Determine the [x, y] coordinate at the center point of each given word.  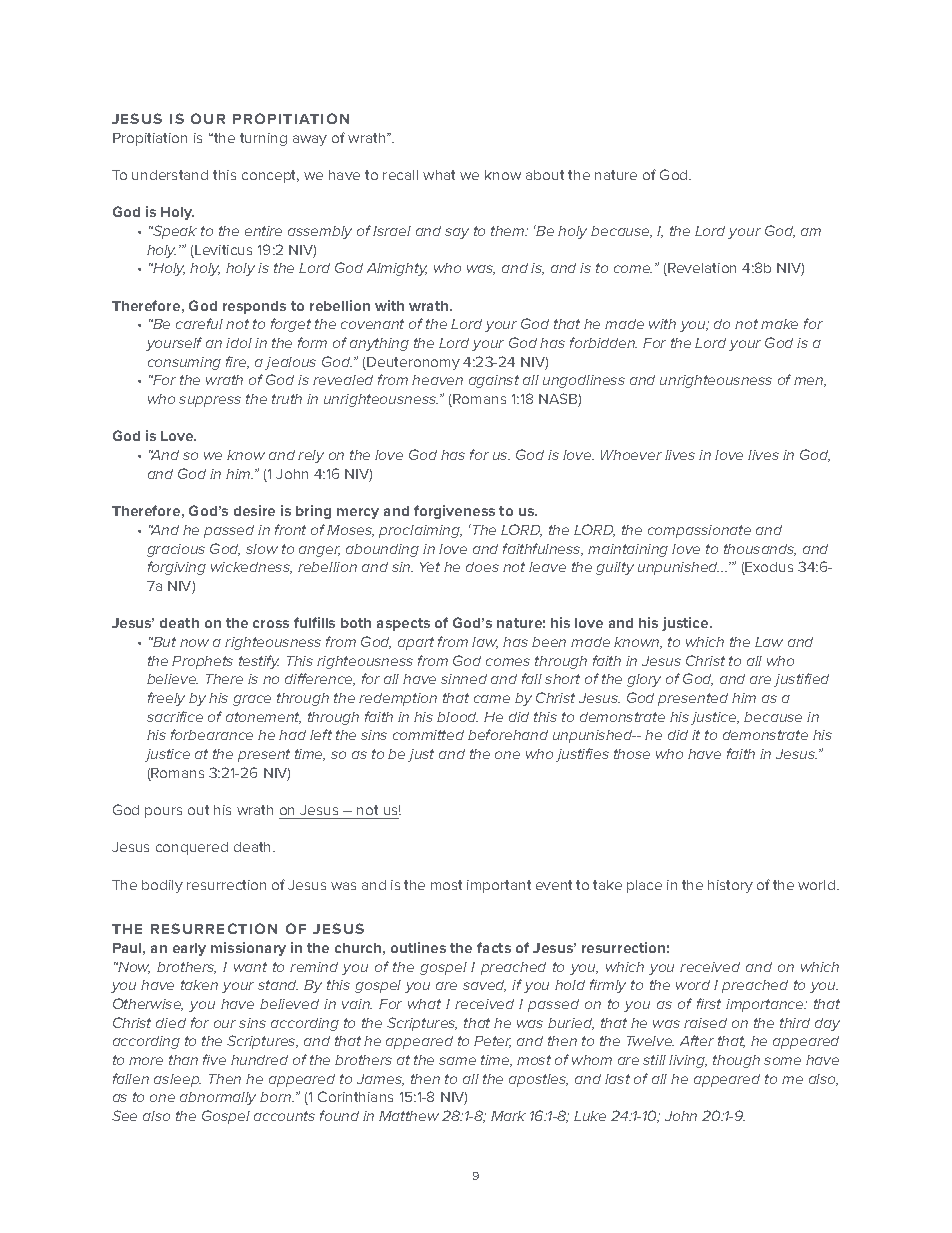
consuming [184, 363]
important [499, 886]
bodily [162, 886]
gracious [176, 550]
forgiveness [454, 512]
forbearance [212, 734]
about [545, 175]
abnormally [218, 1098]
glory [644, 680]
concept [270, 176]
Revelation [701, 269]
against [494, 381]
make [779, 324]
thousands [760, 550]
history [730, 886]
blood [457, 717]
